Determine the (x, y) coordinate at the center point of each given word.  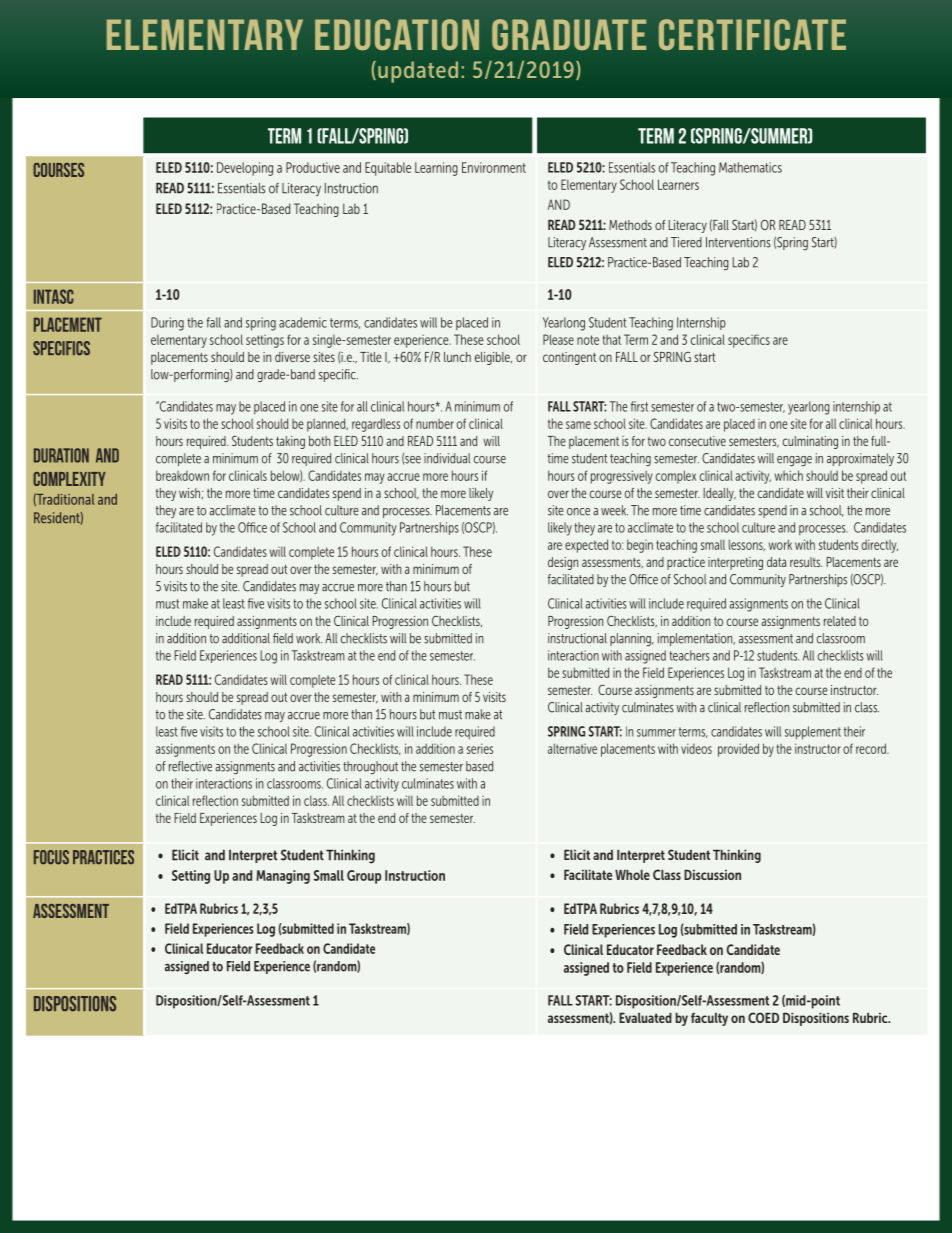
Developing (245, 169)
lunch (457, 357)
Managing (283, 877)
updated (418, 72)
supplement (813, 733)
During (167, 324)
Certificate (752, 34)
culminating (810, 442)
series (480, 748)
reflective (190, 766)
